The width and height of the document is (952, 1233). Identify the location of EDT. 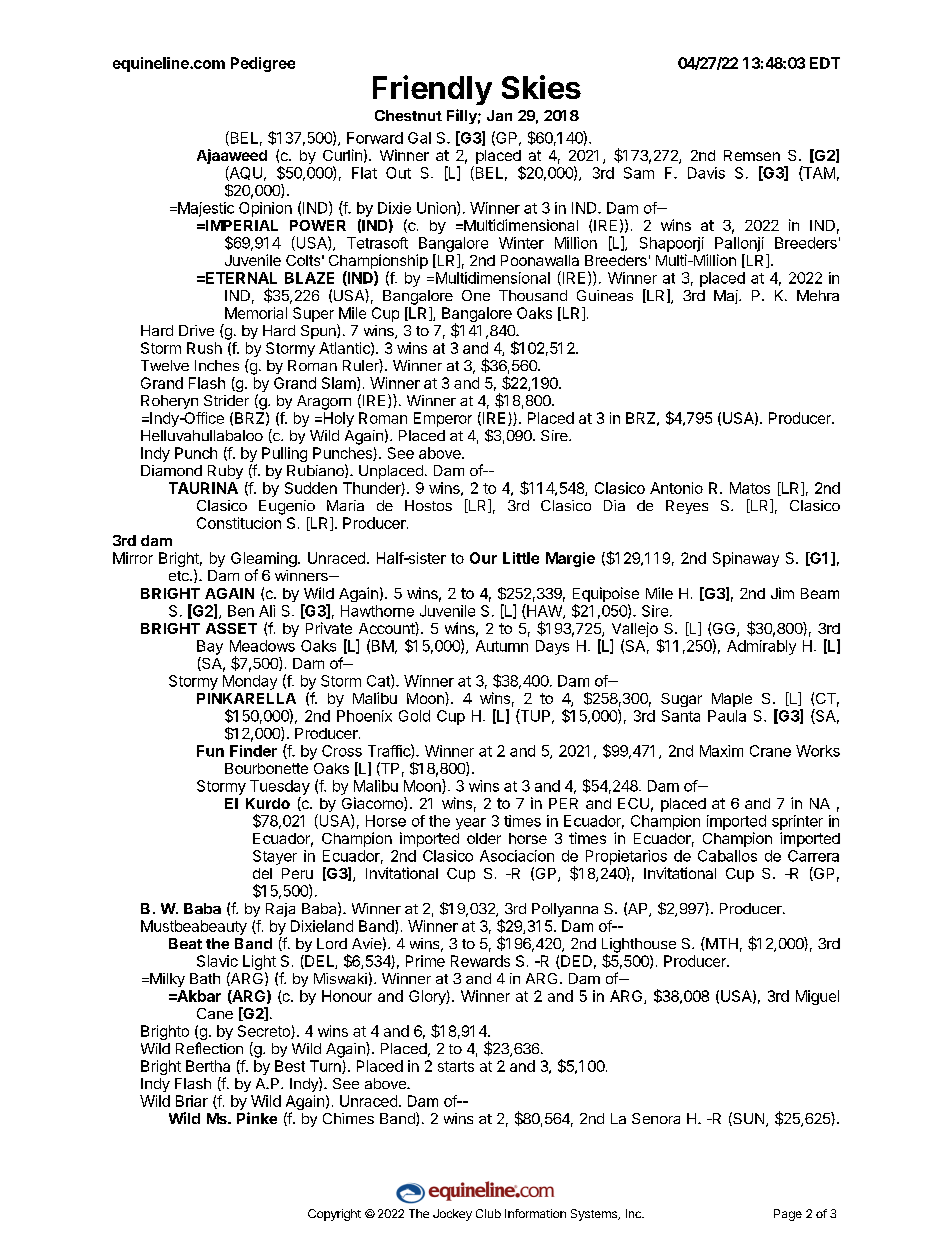
(825, 63).
